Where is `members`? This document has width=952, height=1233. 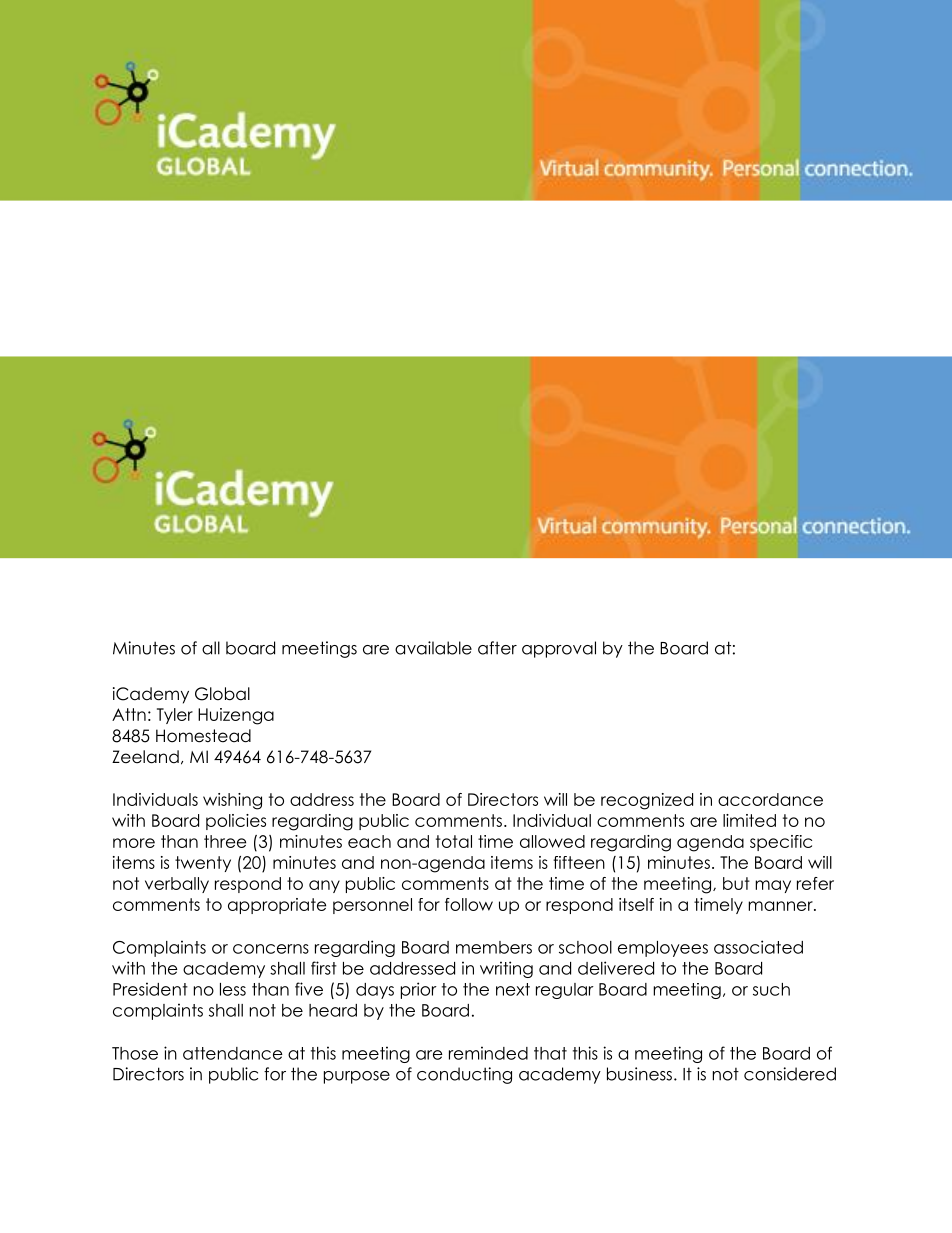 members is located at coordinates (494, 947).
